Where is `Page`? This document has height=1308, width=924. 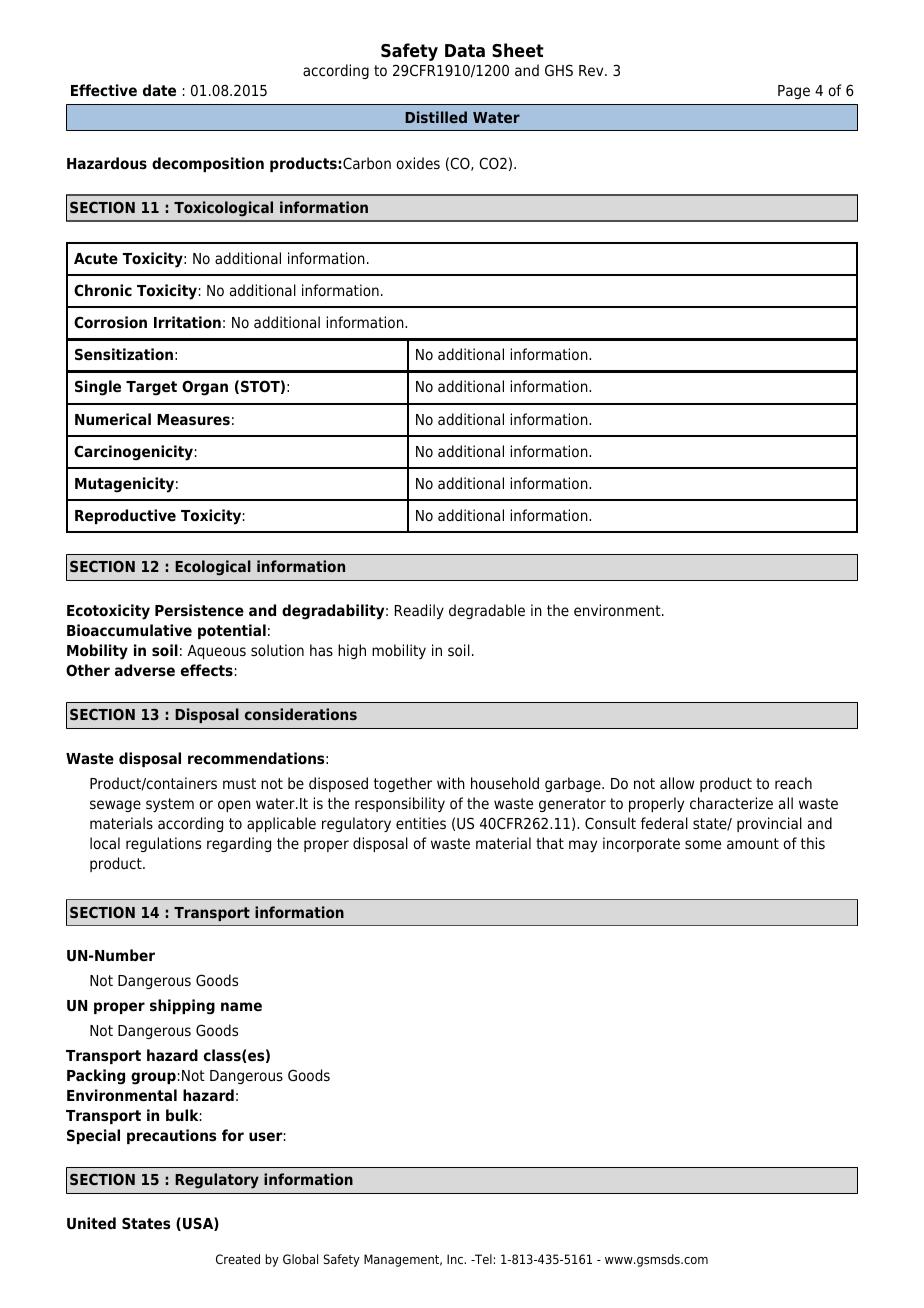
Page is located at coordinates (794, 92).
